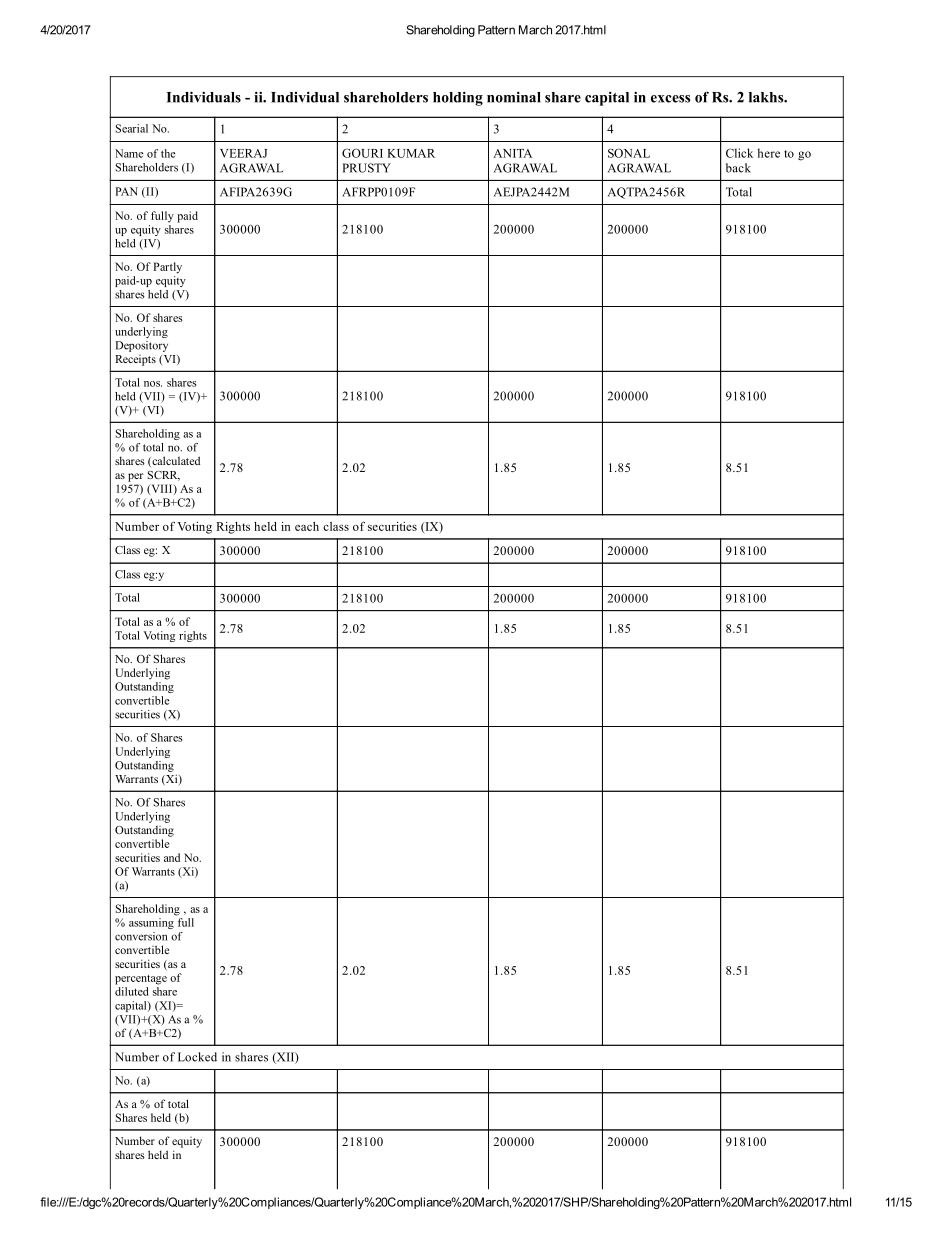  Describe the element at coordinates (197, 1057) in the page. I see `Locked` at that location.
